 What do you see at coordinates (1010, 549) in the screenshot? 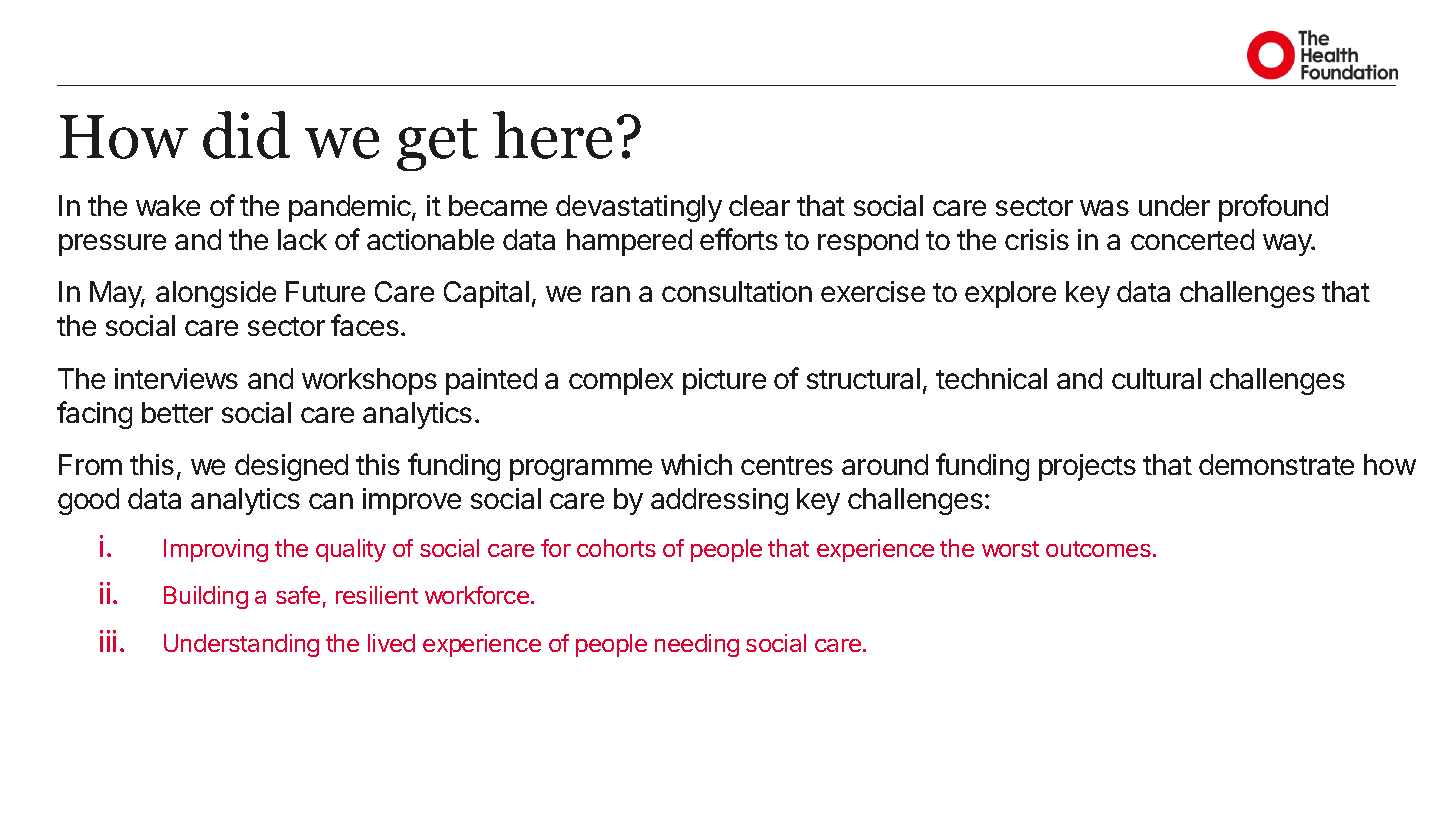
I see `worst` at bounding box center [1010, 549].
